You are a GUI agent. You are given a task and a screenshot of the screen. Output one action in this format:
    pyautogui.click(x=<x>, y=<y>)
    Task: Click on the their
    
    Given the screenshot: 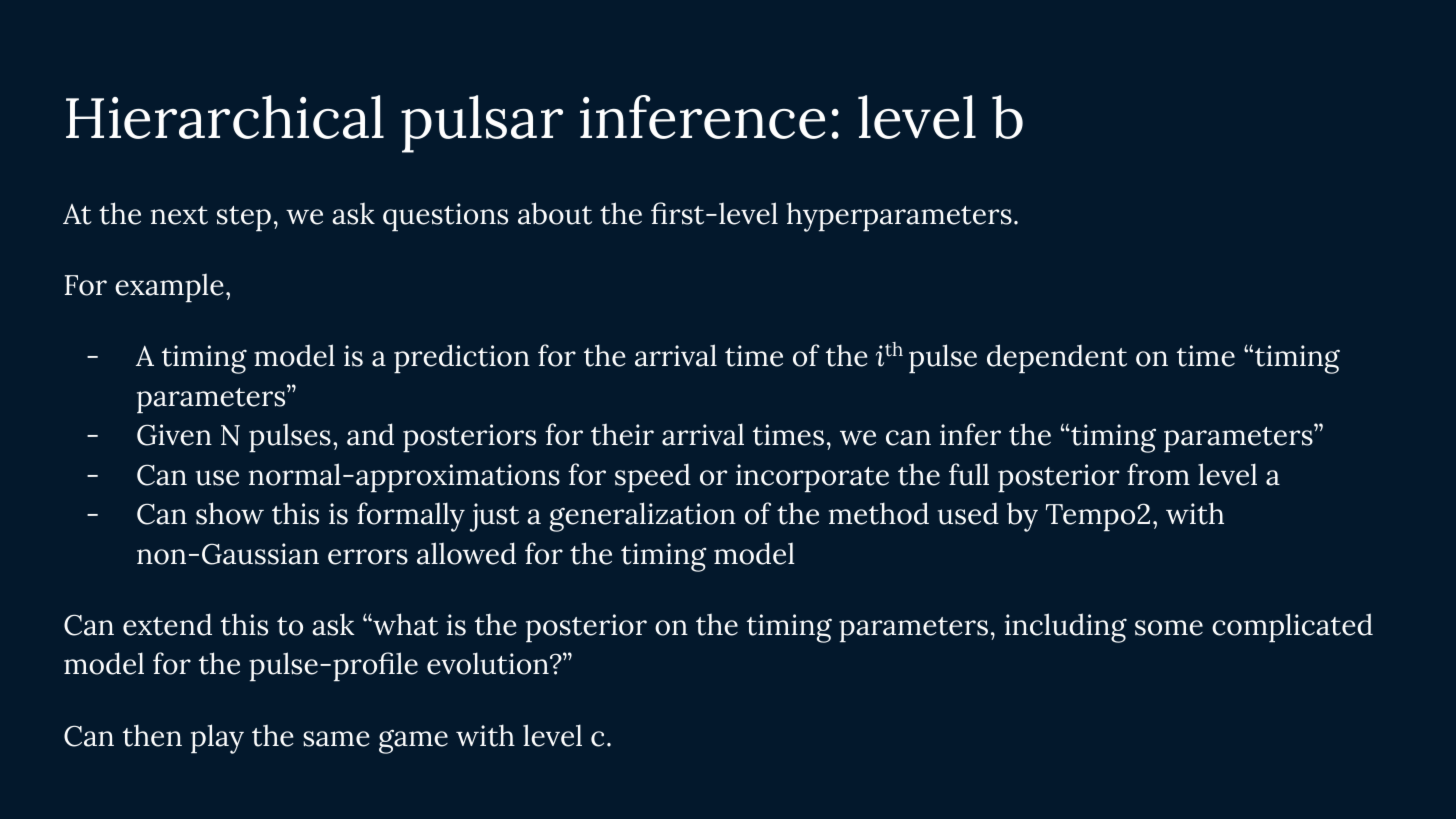 What is the action you would take?
    pyautogui.click(x=622, y=434)
